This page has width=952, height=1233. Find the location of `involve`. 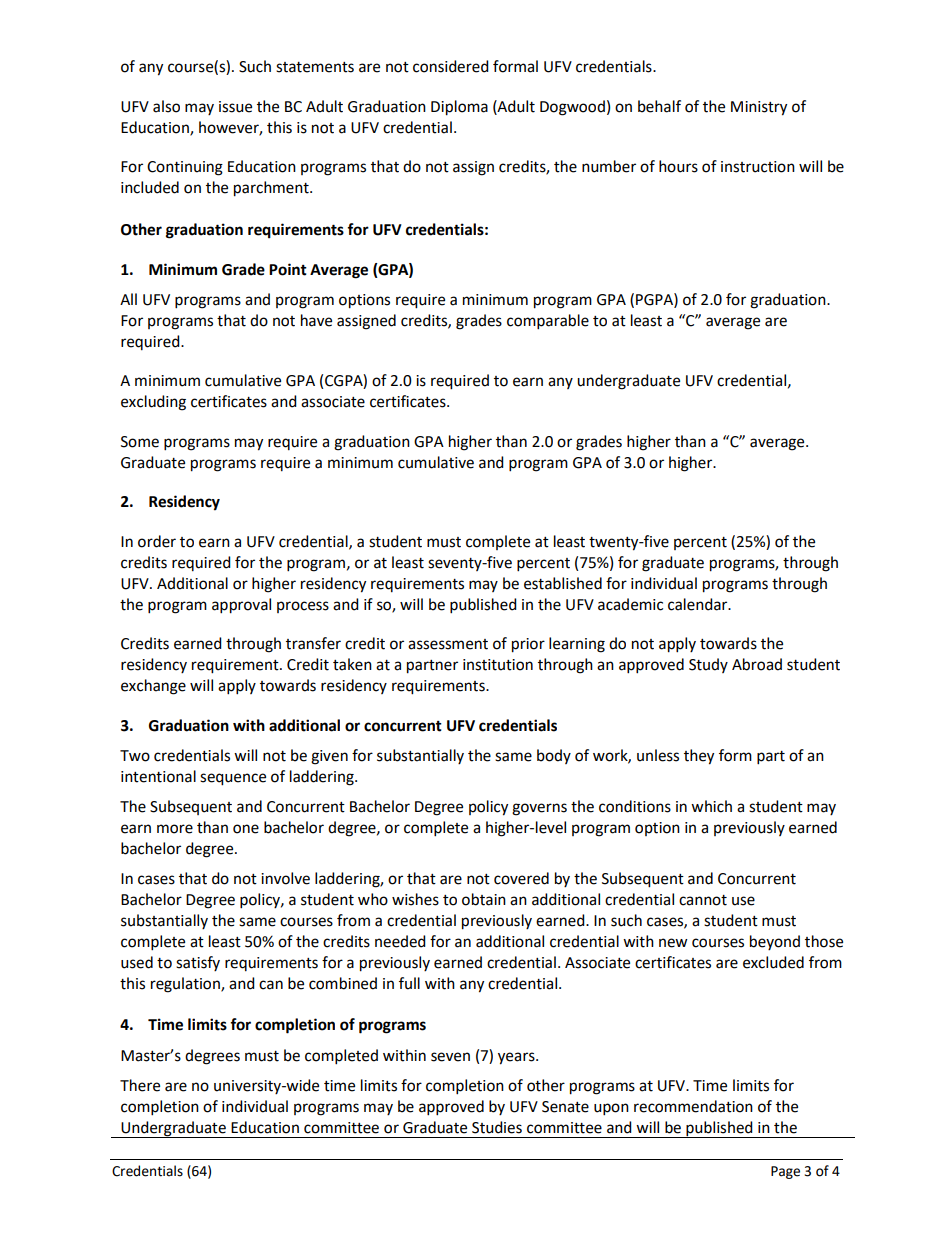

involve is located at coordinates (285, 878).
